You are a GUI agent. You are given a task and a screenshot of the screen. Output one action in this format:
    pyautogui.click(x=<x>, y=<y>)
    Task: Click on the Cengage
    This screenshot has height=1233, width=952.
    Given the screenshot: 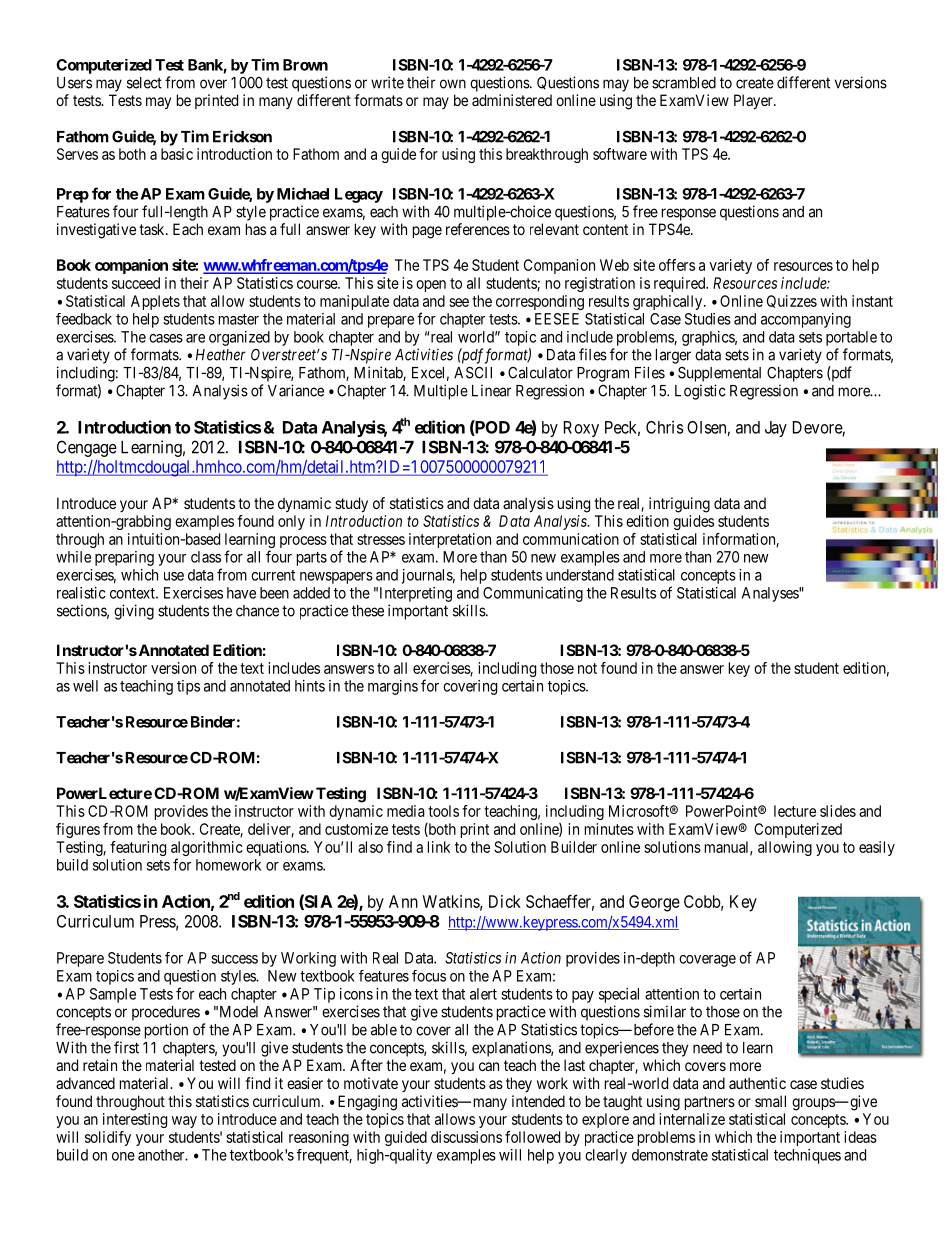 What is the action you would take?
    pyautogui.click(x=87, y=448)
